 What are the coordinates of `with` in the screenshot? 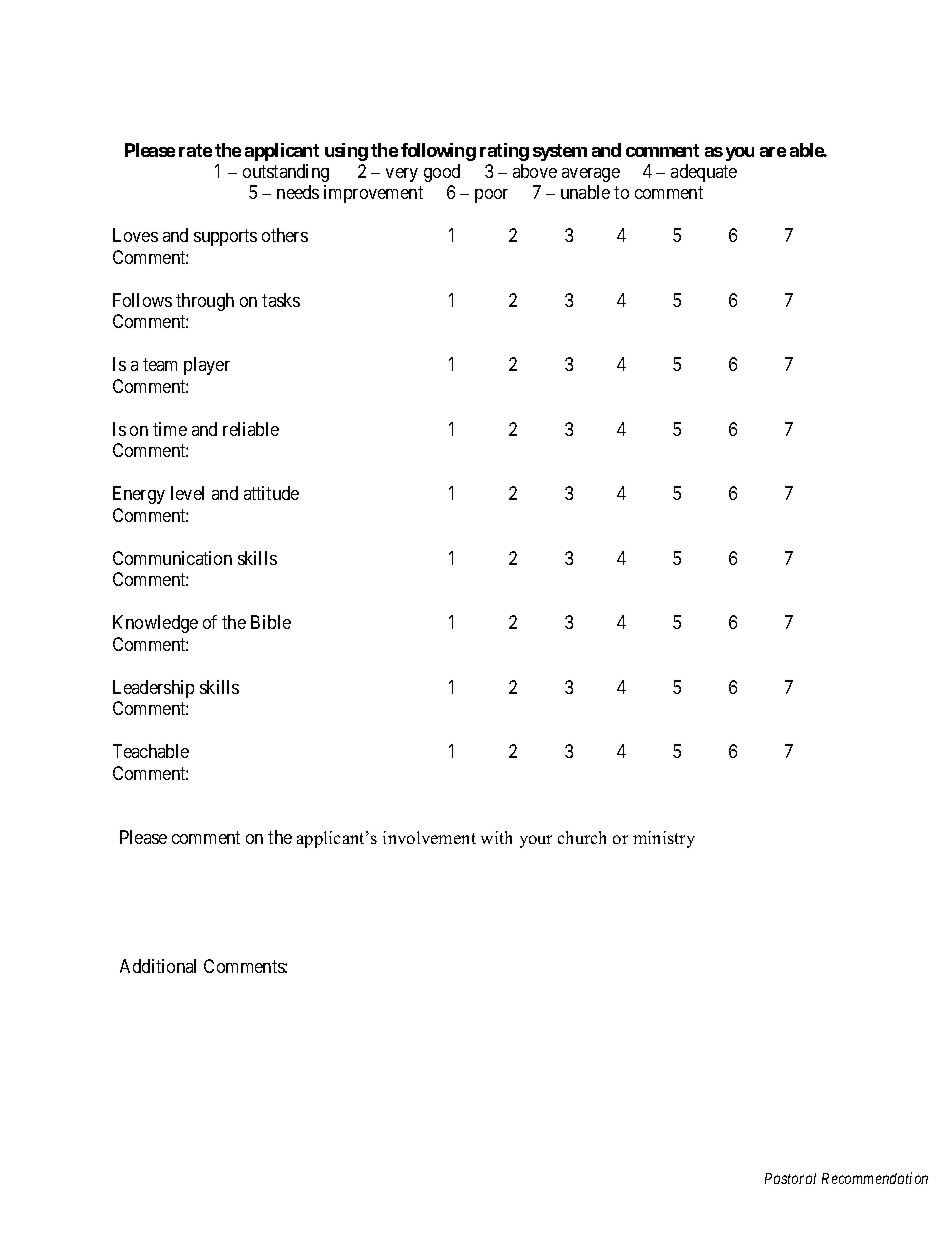 It's located at (496, 837).
